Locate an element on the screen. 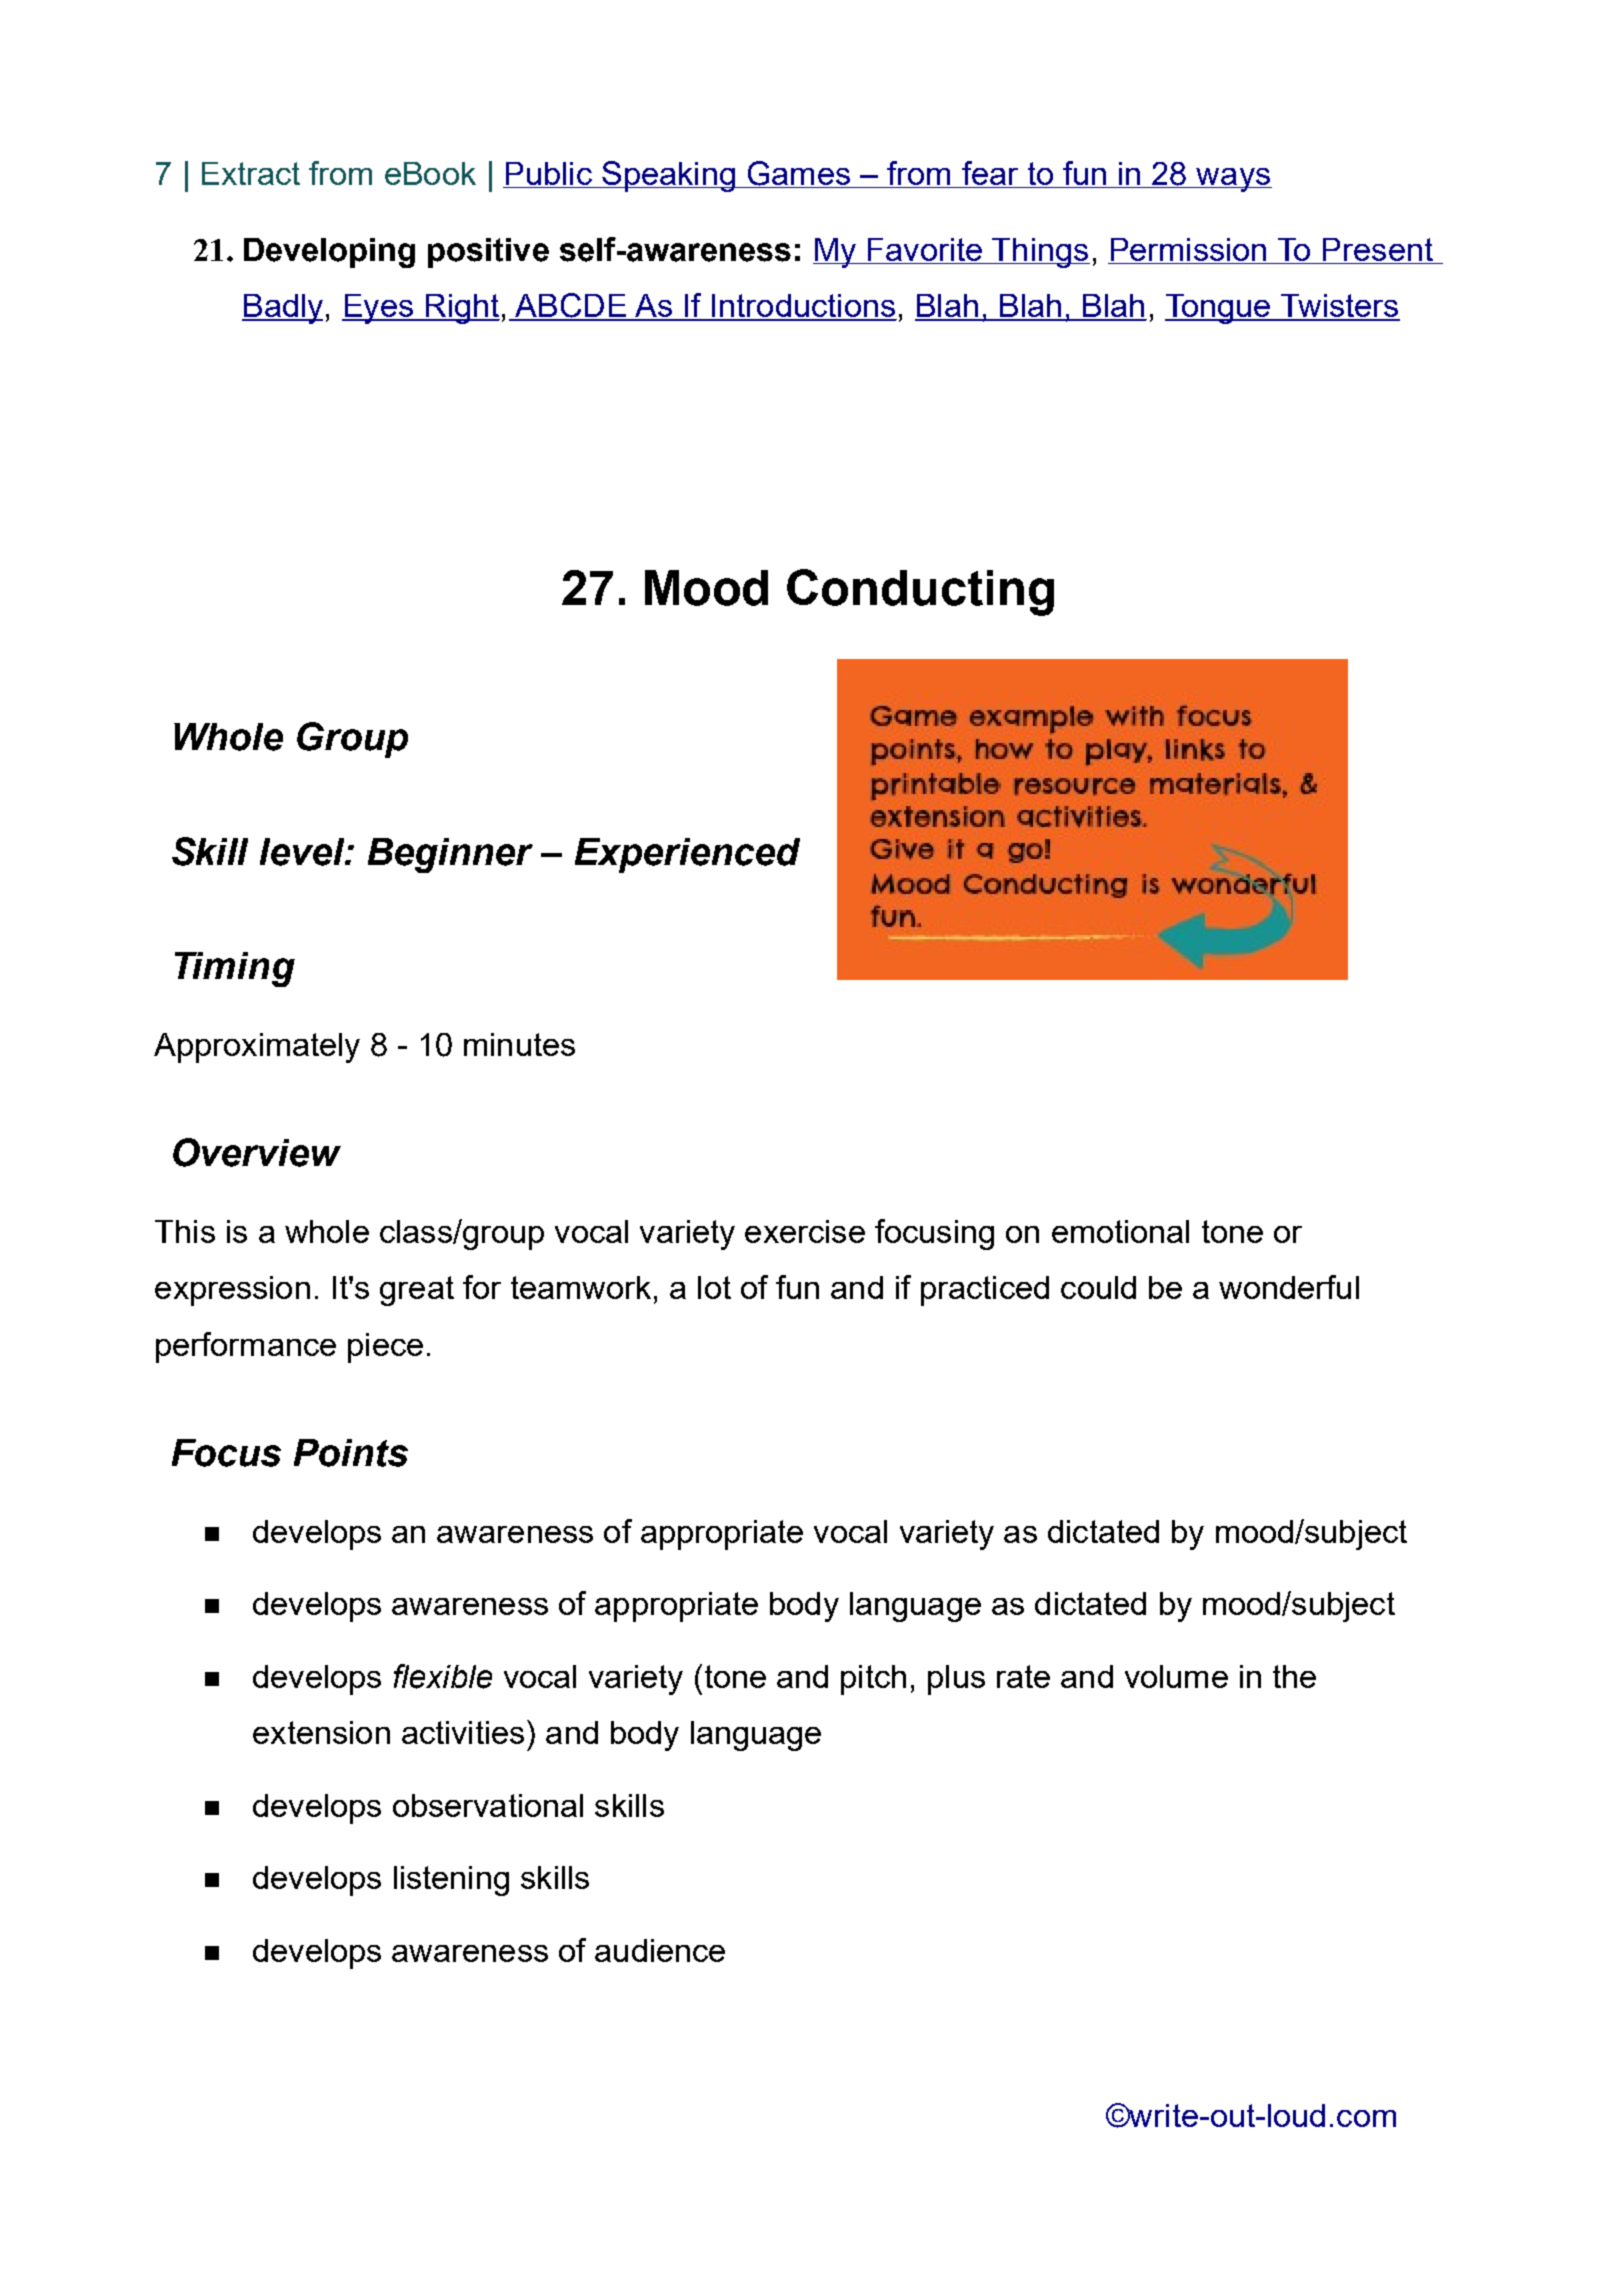 The height and width of the screenshot is (2288, 1618). wonderful is located at coordinates (1289, 1287).
